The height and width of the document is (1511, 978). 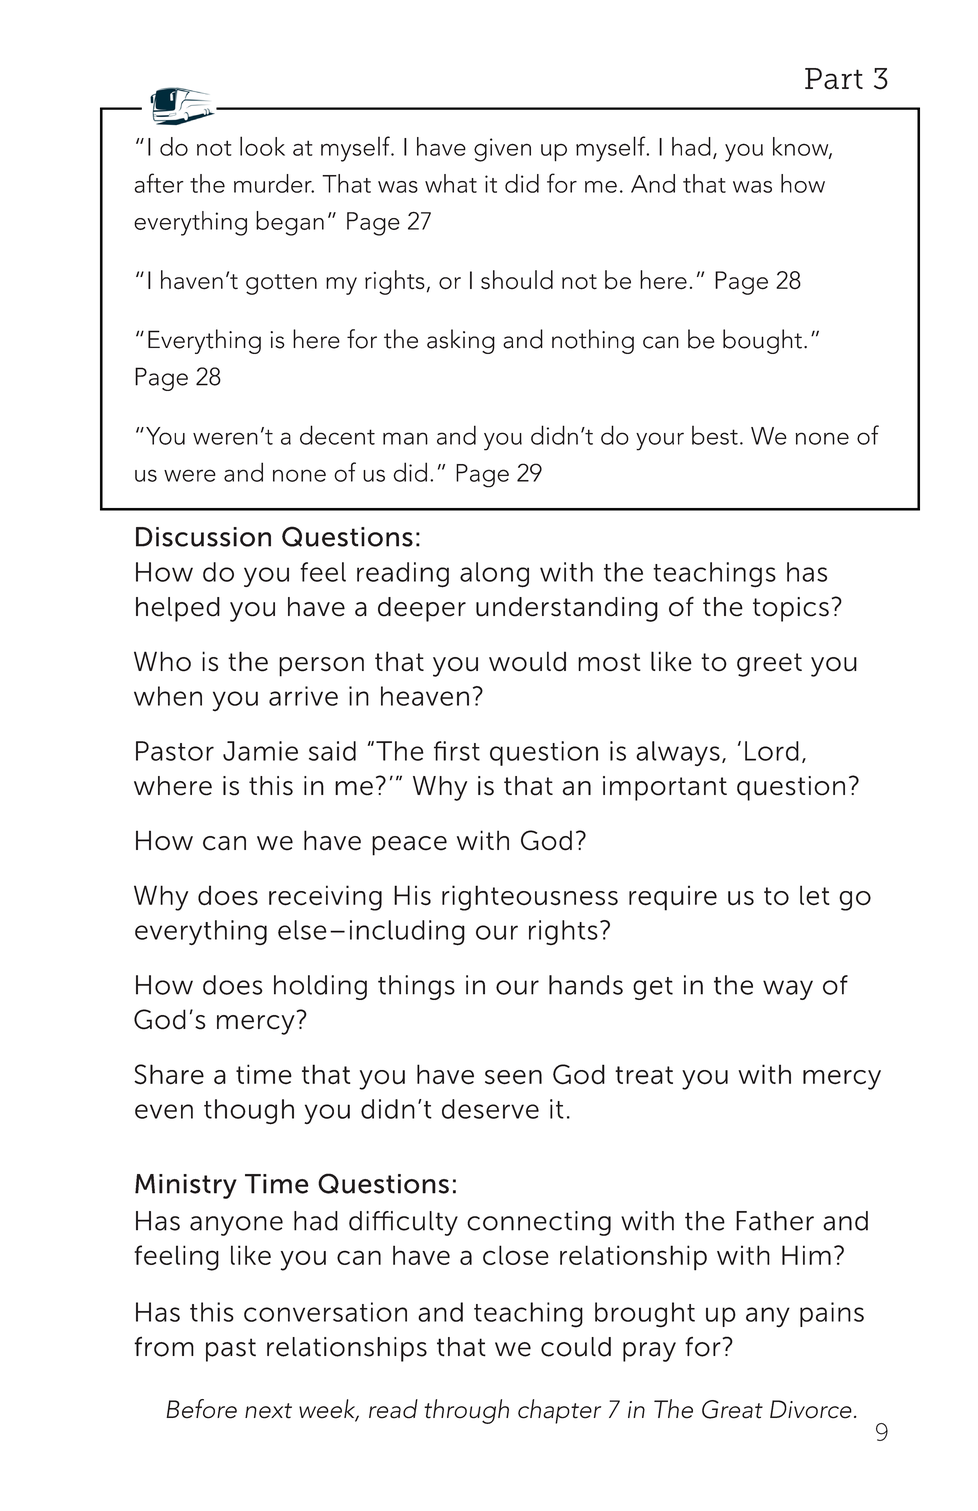 I want to click on given, so click(x=502, y=150).
